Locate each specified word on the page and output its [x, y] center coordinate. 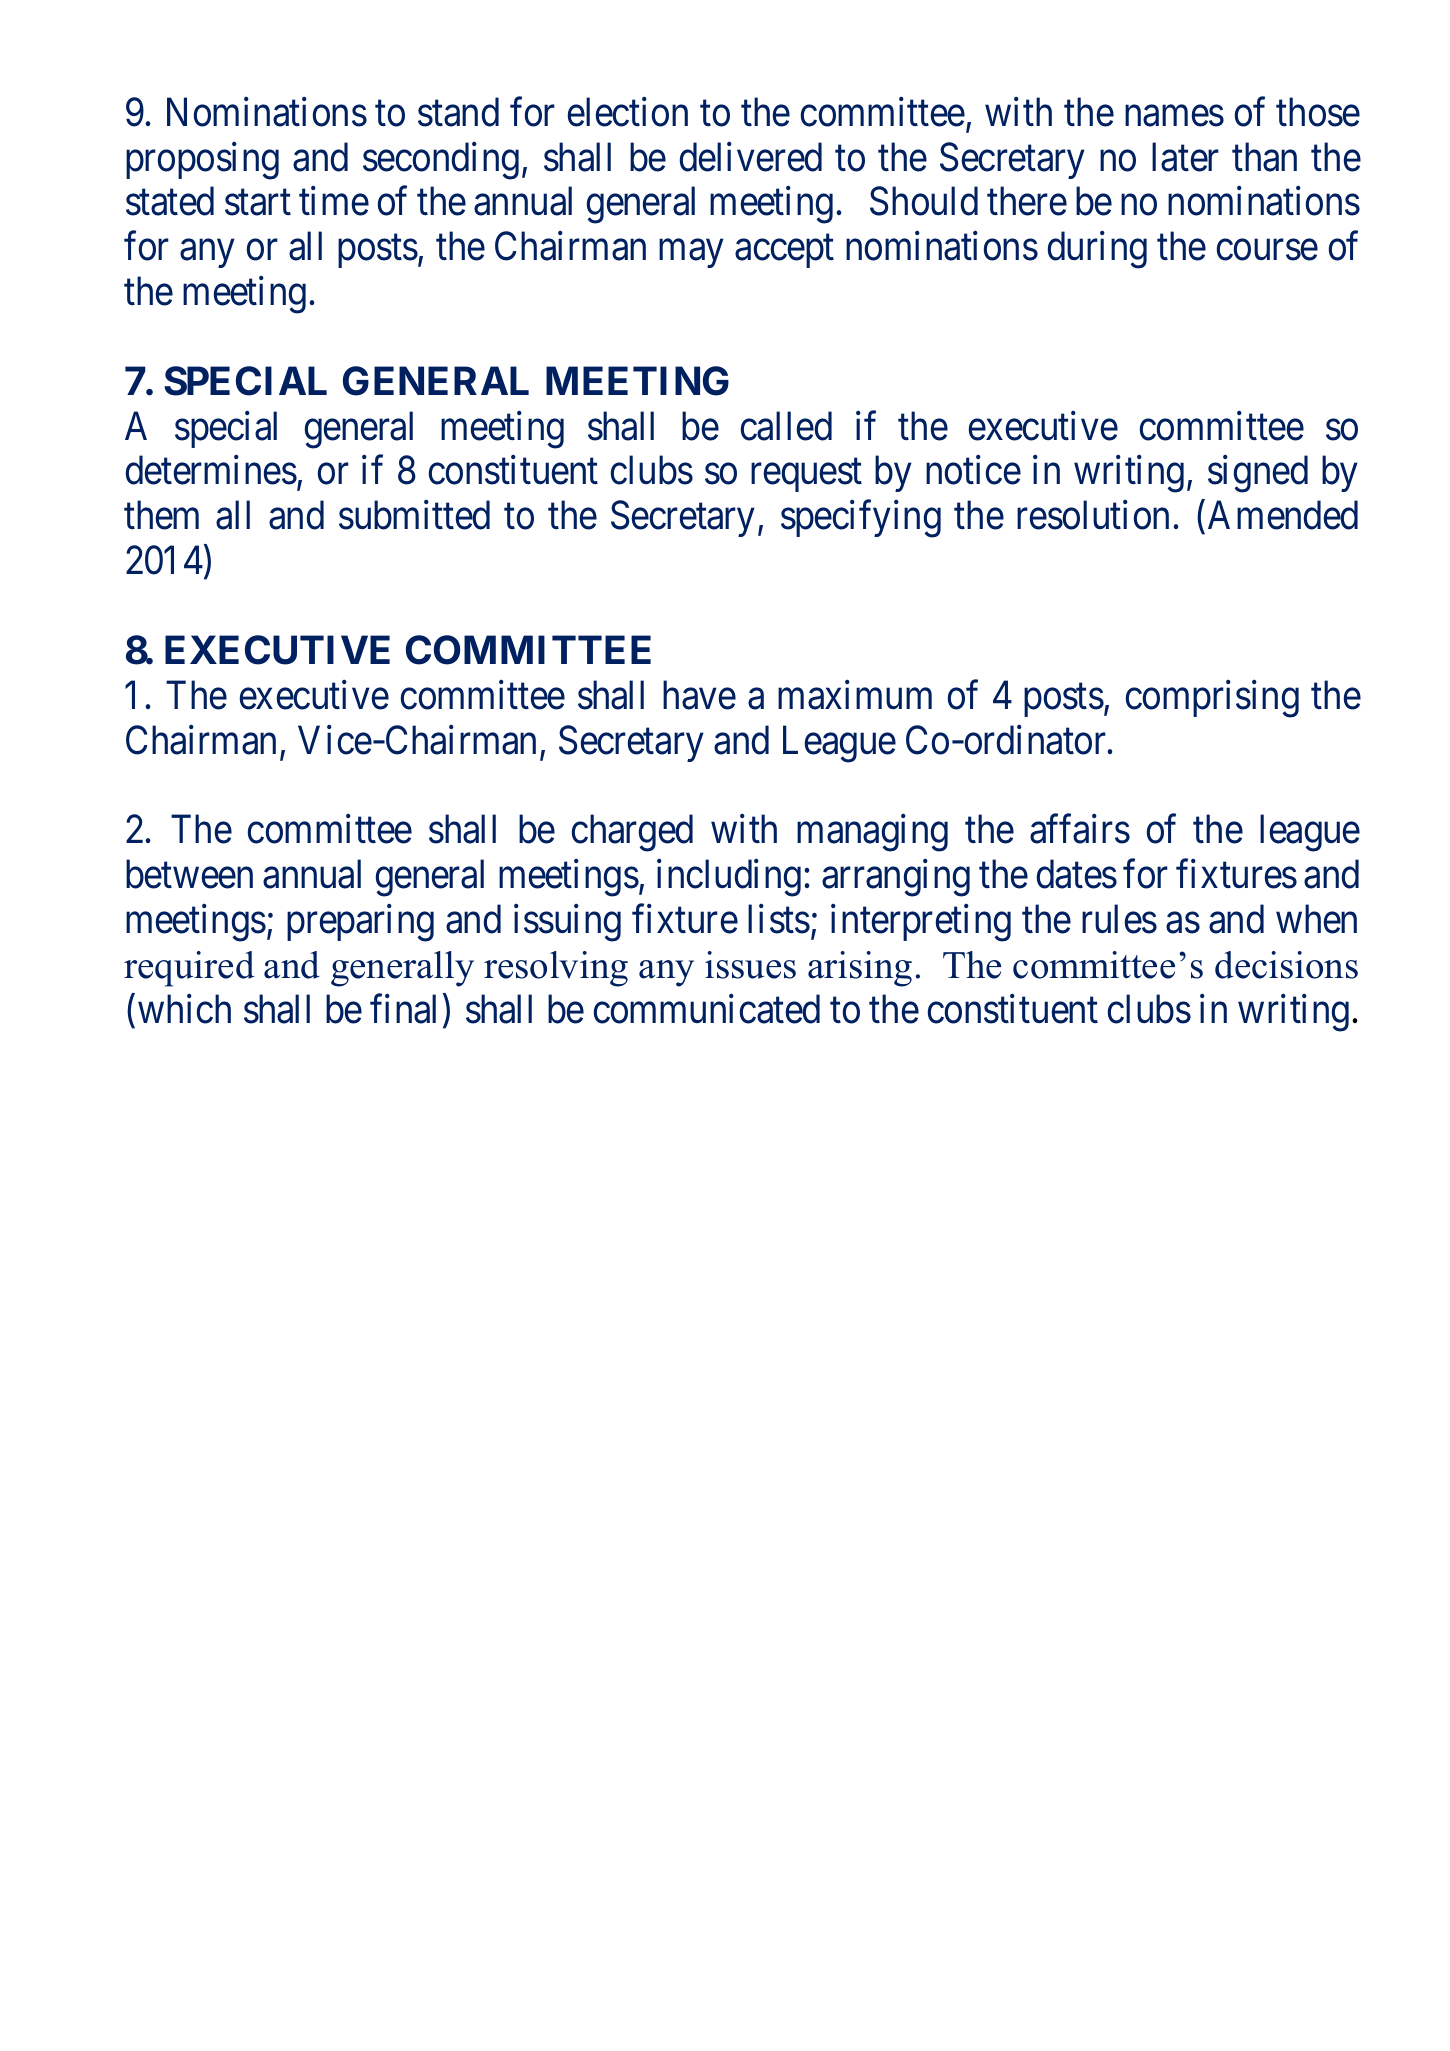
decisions [1286, 965]
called [786, 426]
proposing [202, 161]
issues [750, 965]
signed [1258, 474]
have [699, 695]
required [189, 969]
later [1185, 157]
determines [211, 470]
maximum [855, 695]
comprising [1212, 699]
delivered [751, 157]
